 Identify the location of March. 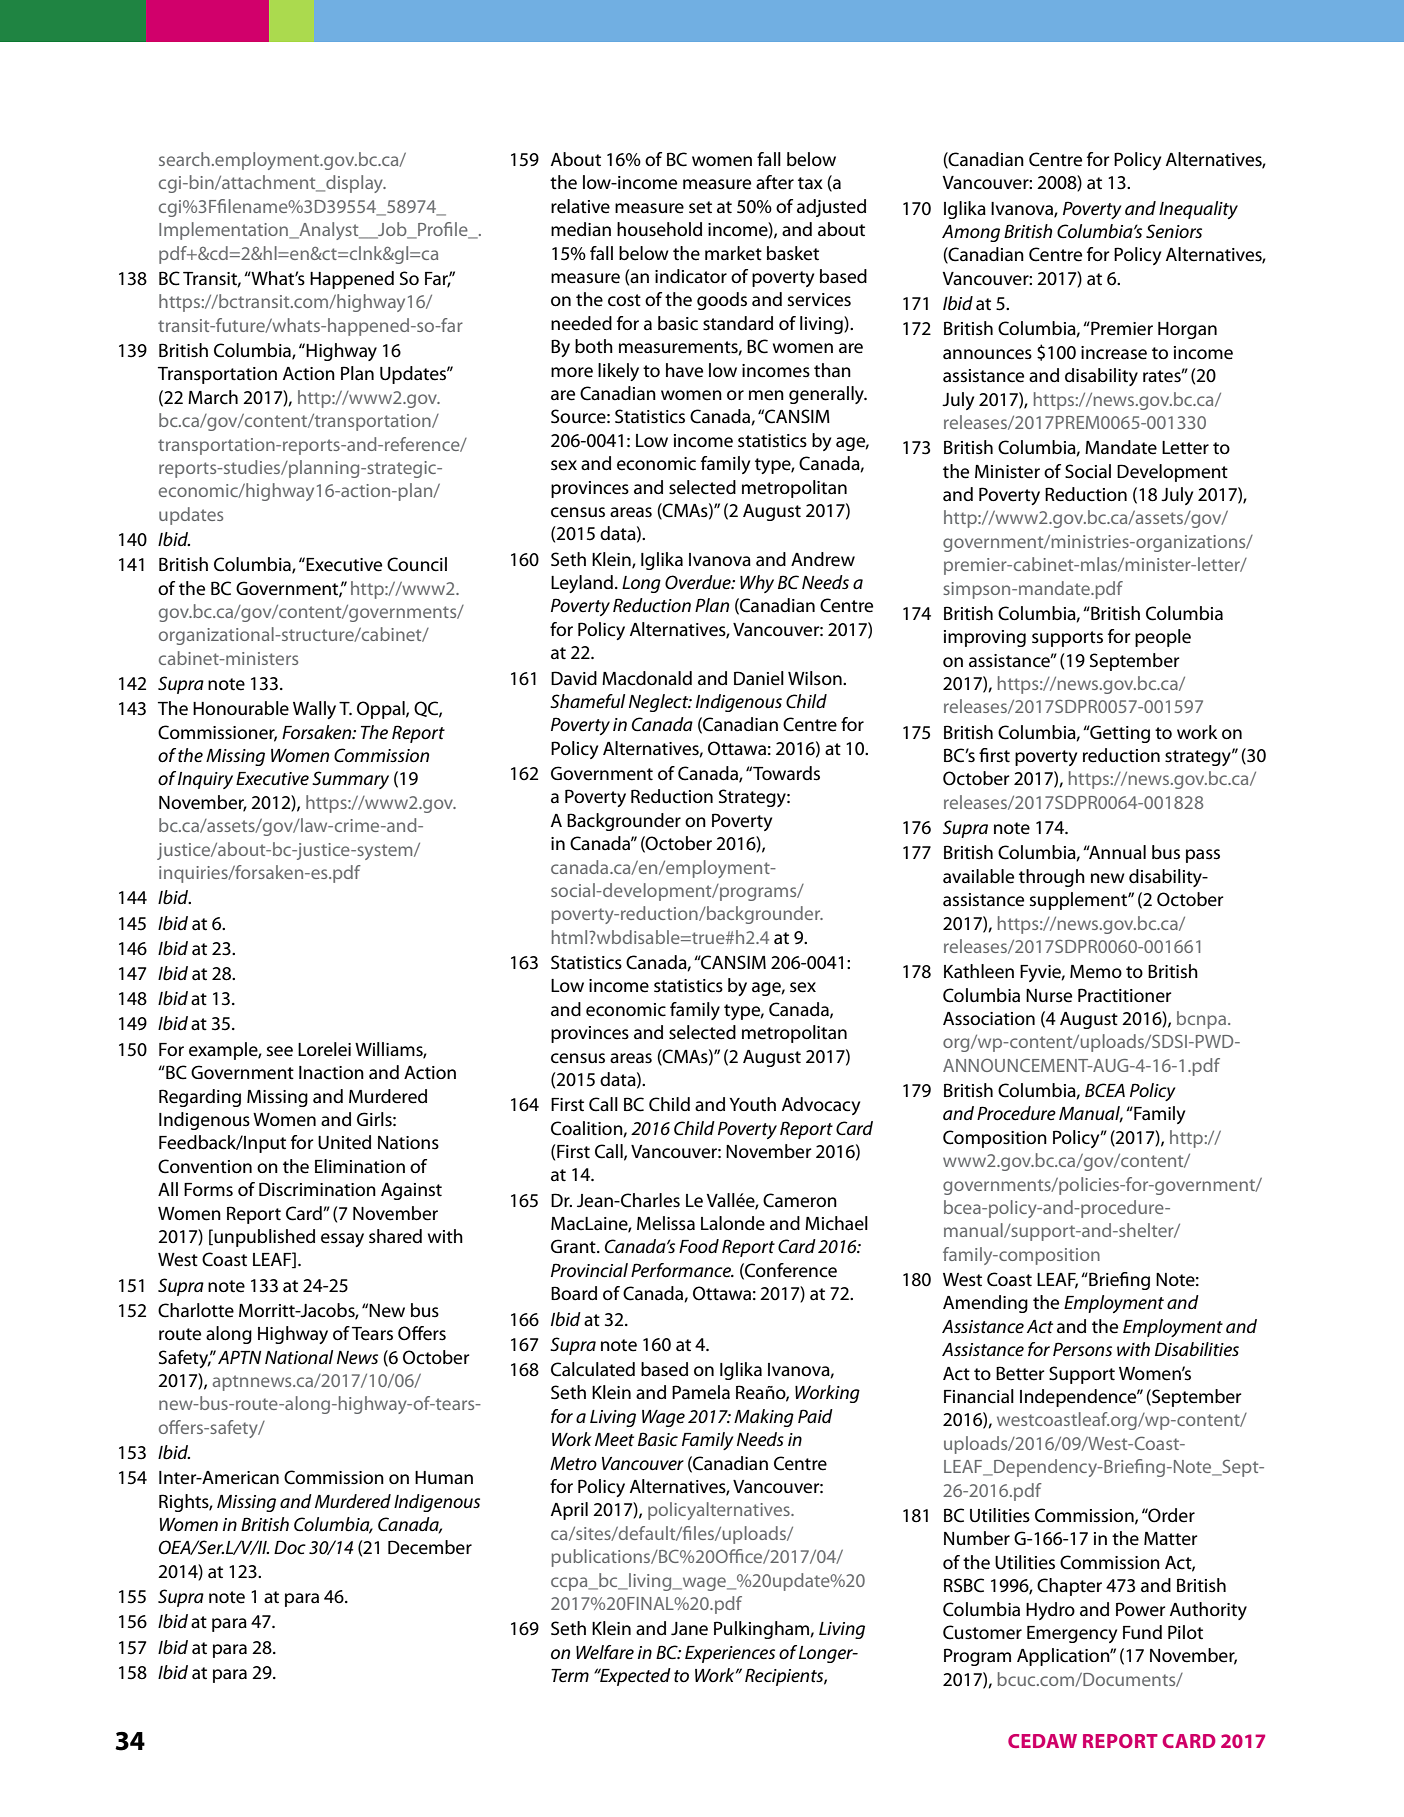
(213, 397).
